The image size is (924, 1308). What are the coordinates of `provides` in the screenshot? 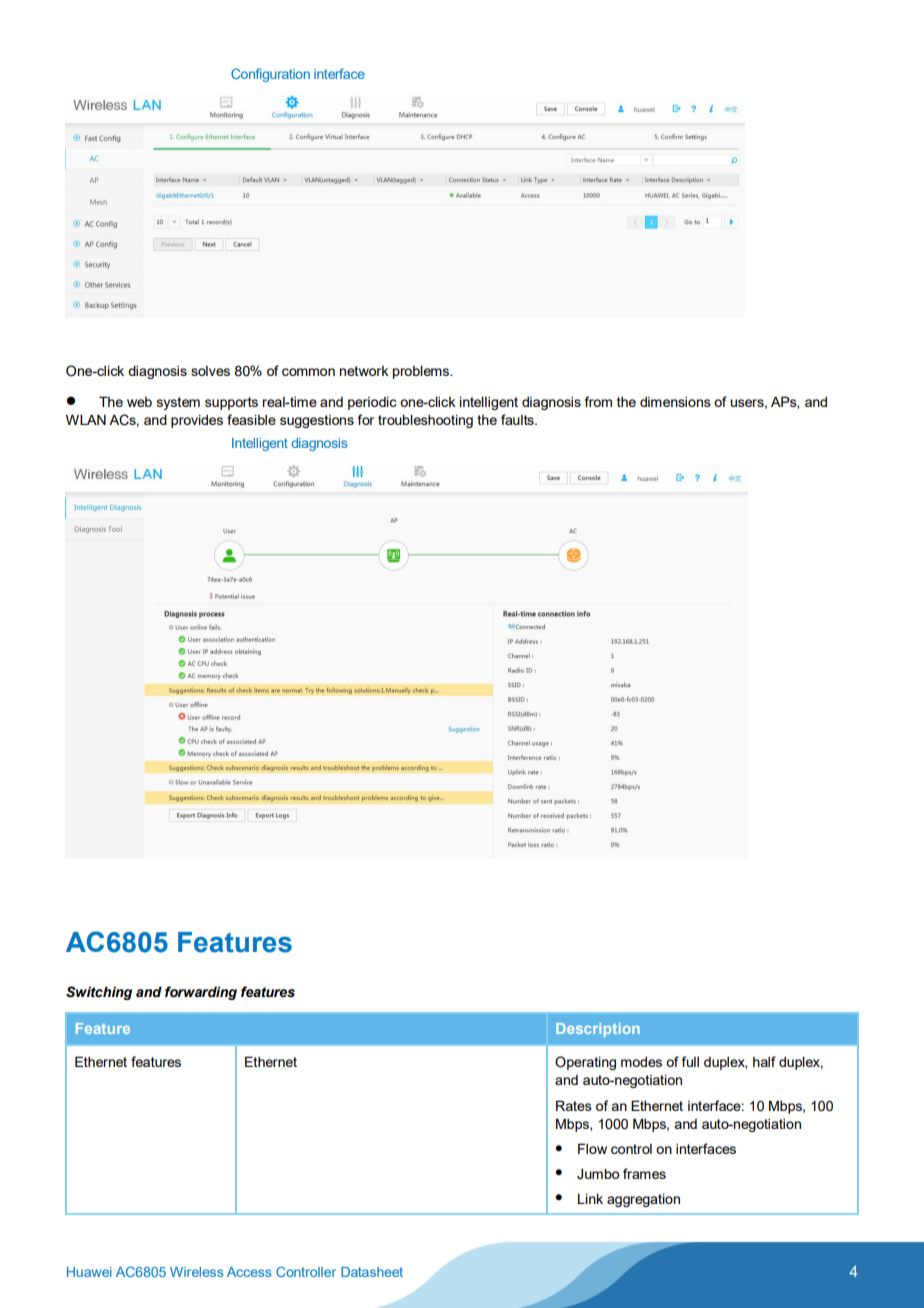 It's located at (197, 421).
